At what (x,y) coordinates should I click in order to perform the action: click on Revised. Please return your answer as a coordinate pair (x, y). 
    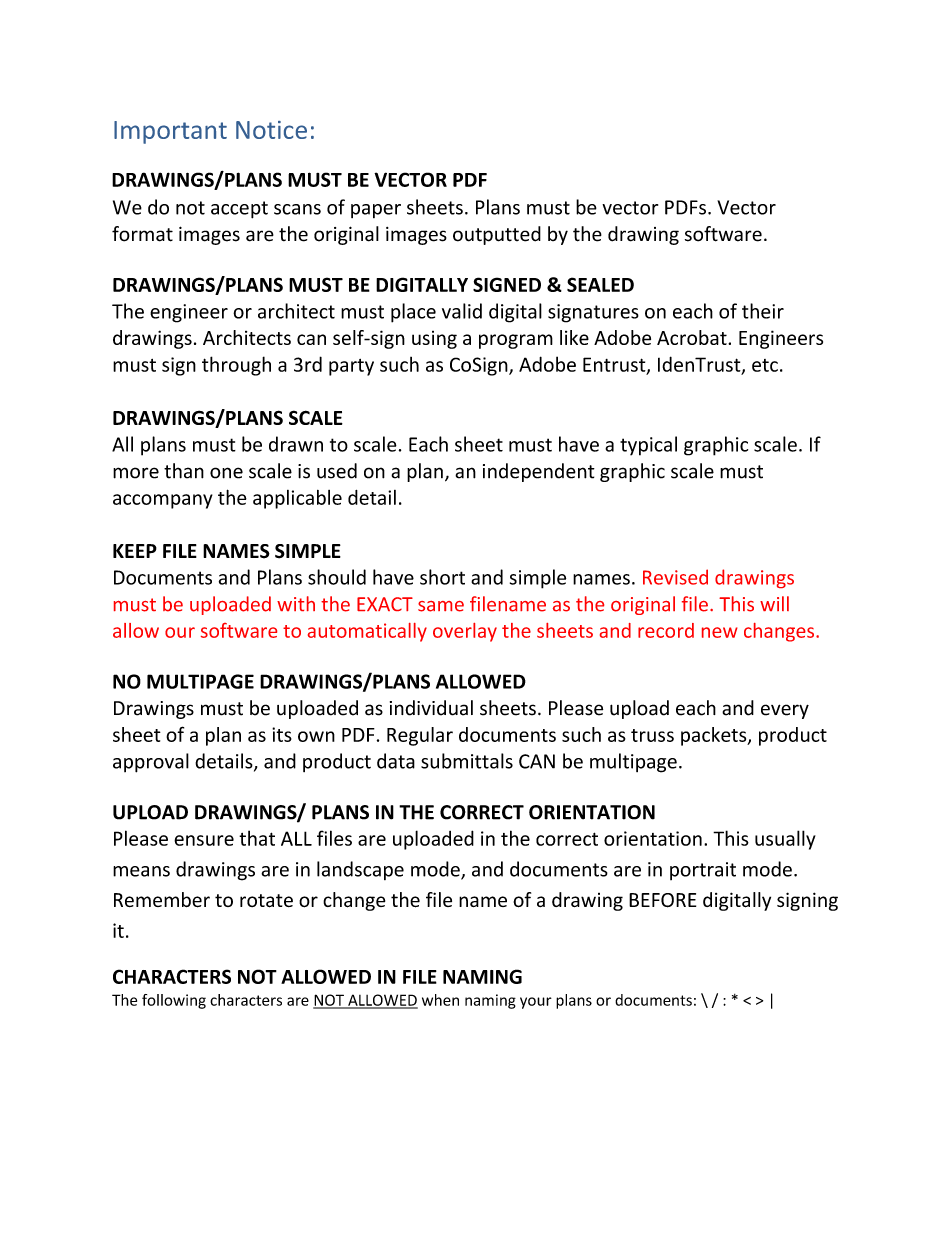
    Looking at the image, I should click on (675, 577).
